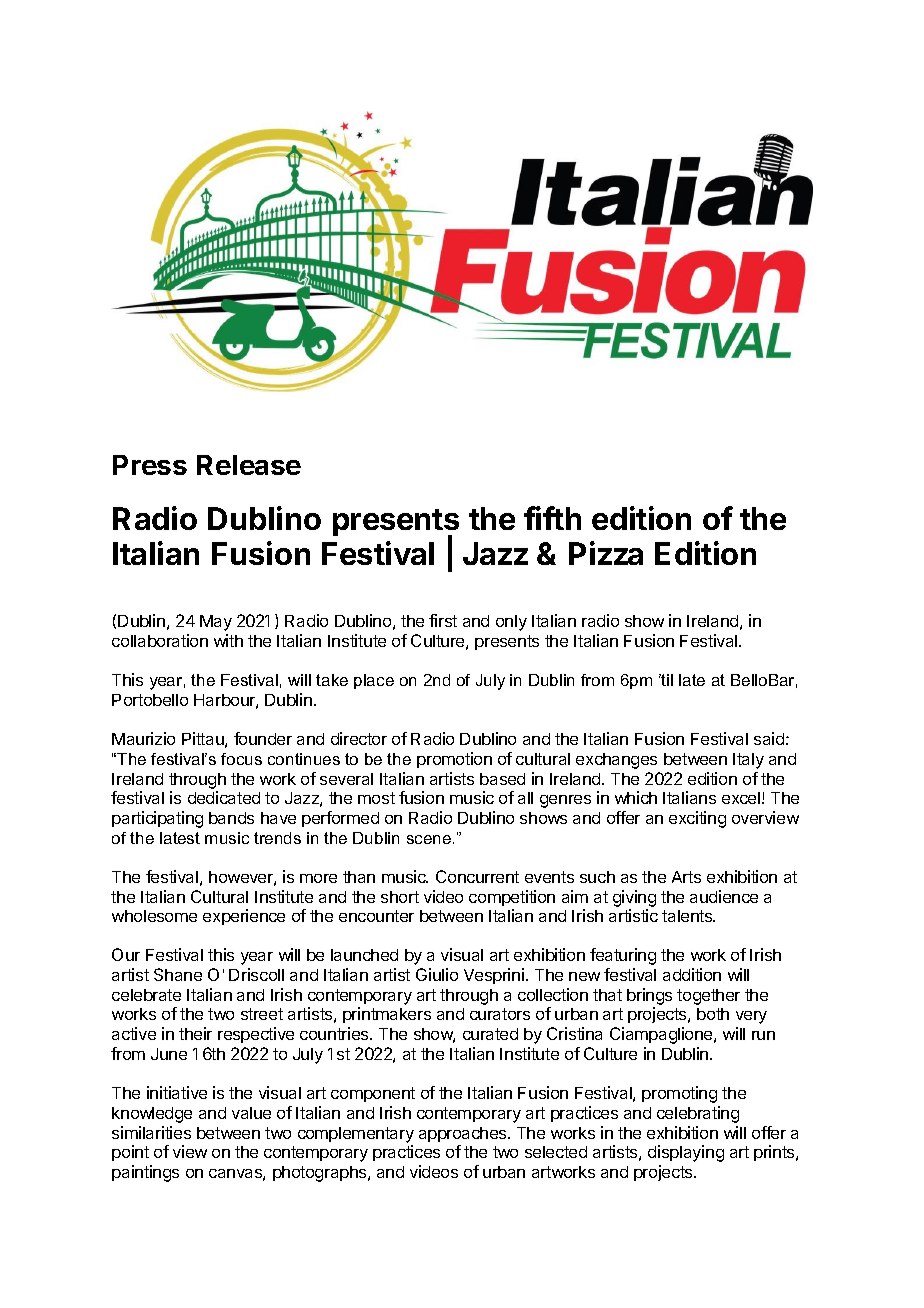 The height and width of the page is (1308, 924). Describe the element at coordinates (244, 917) in the page. I see `experience` at that location.
